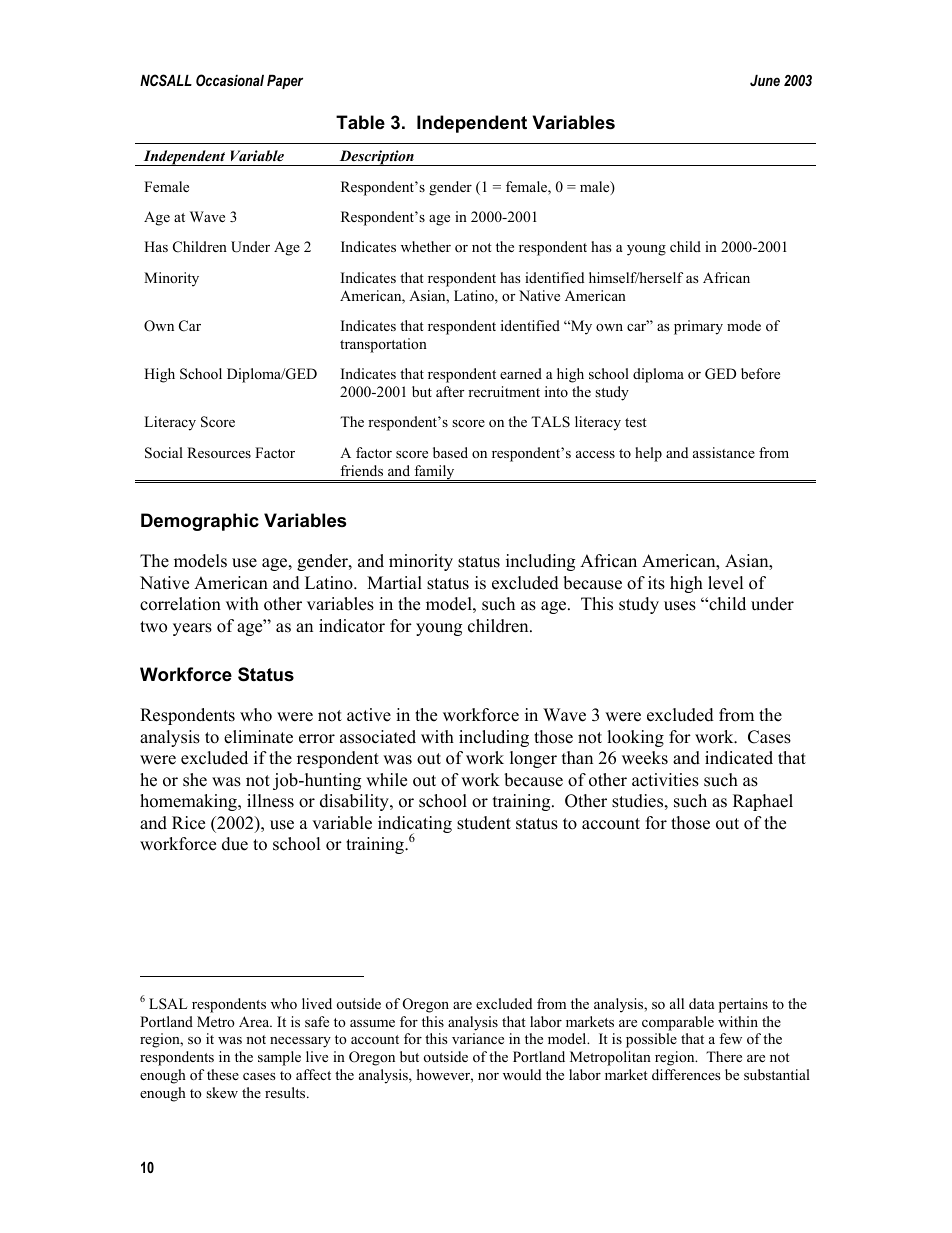  Describe the element at coordinates (450, 391) in the page. I see `after` at that location.
